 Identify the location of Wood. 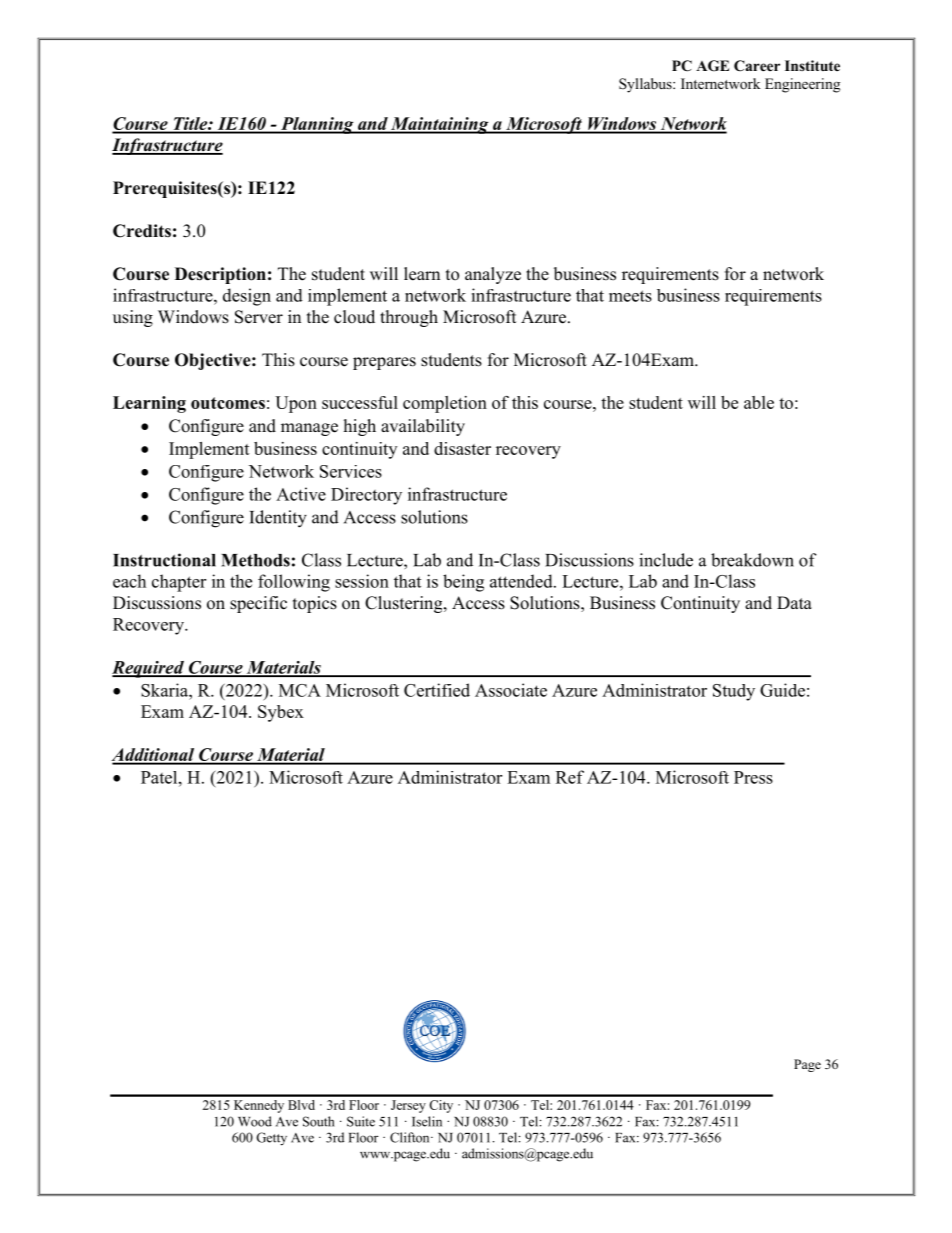
(255, 1121).
